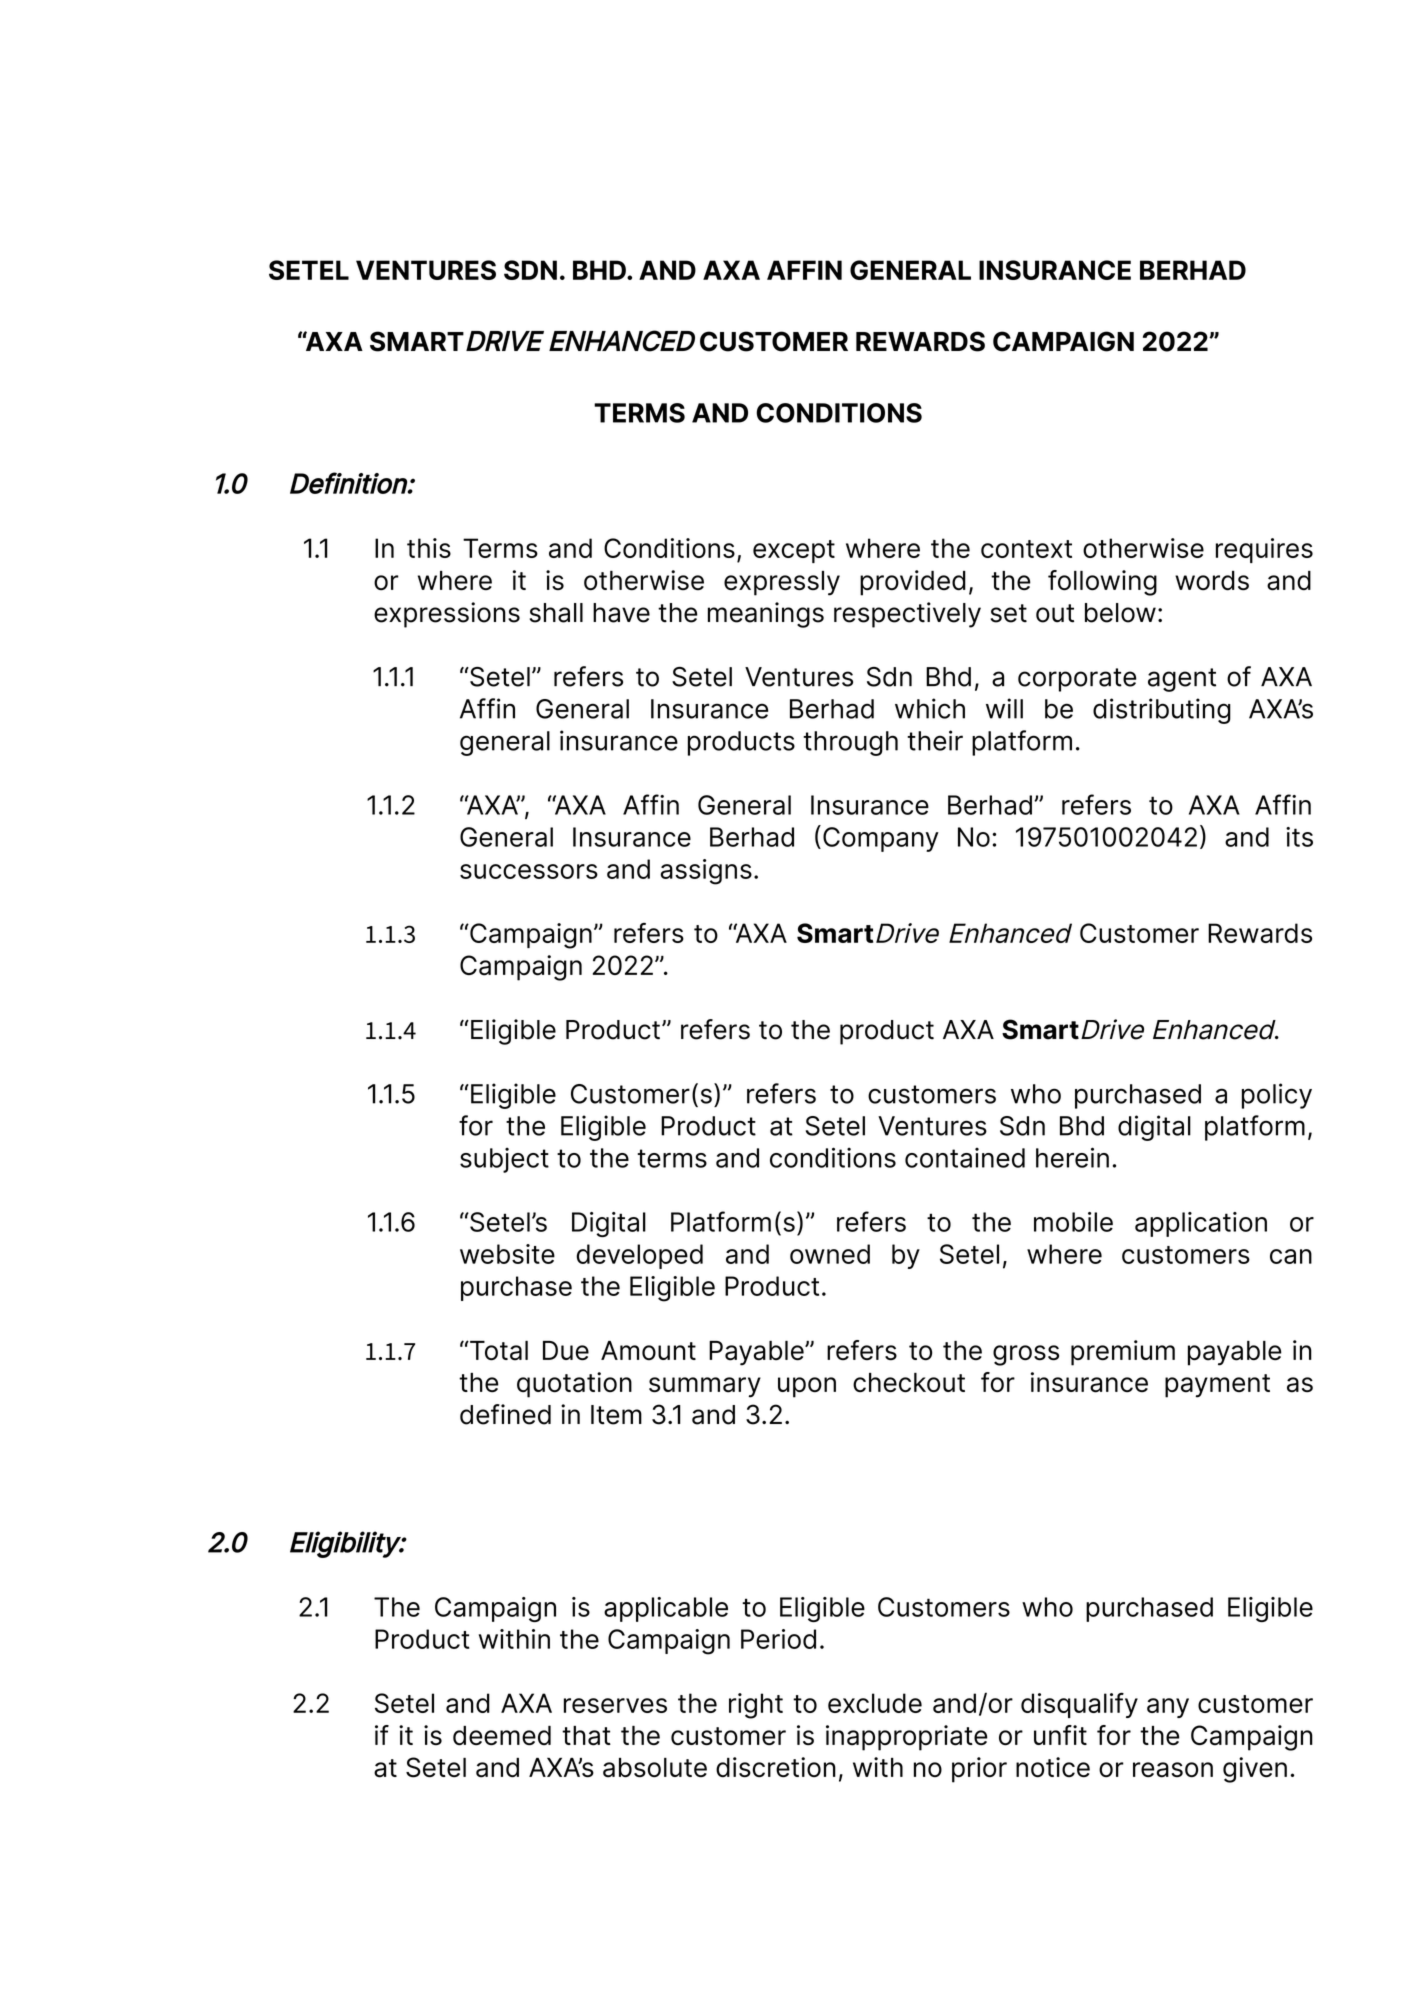 Image resolution: width=1417 pixels, height=2001 pixels. Describe the element at coordinates (909, 1383) in the screenshot. I see `checkout` at that location.
